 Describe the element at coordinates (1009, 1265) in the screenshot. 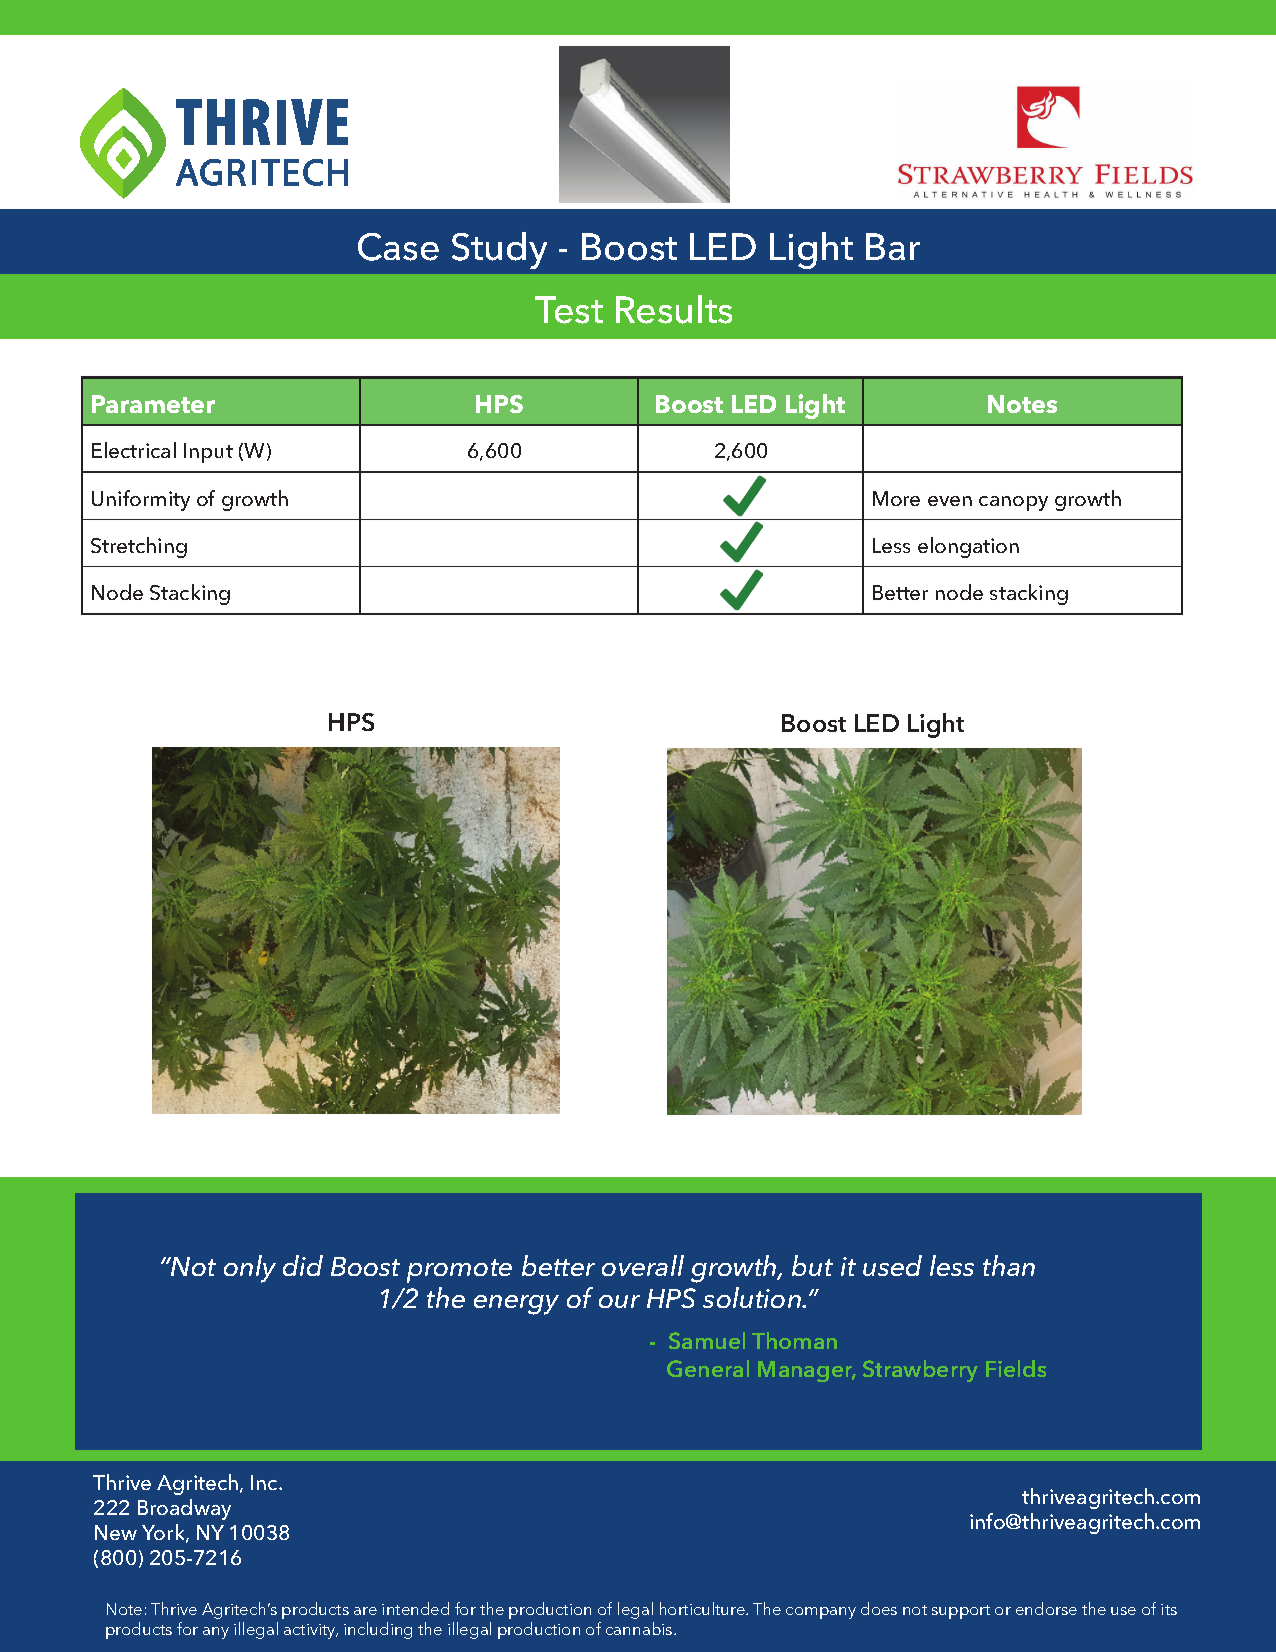

I see `than` at that location.
